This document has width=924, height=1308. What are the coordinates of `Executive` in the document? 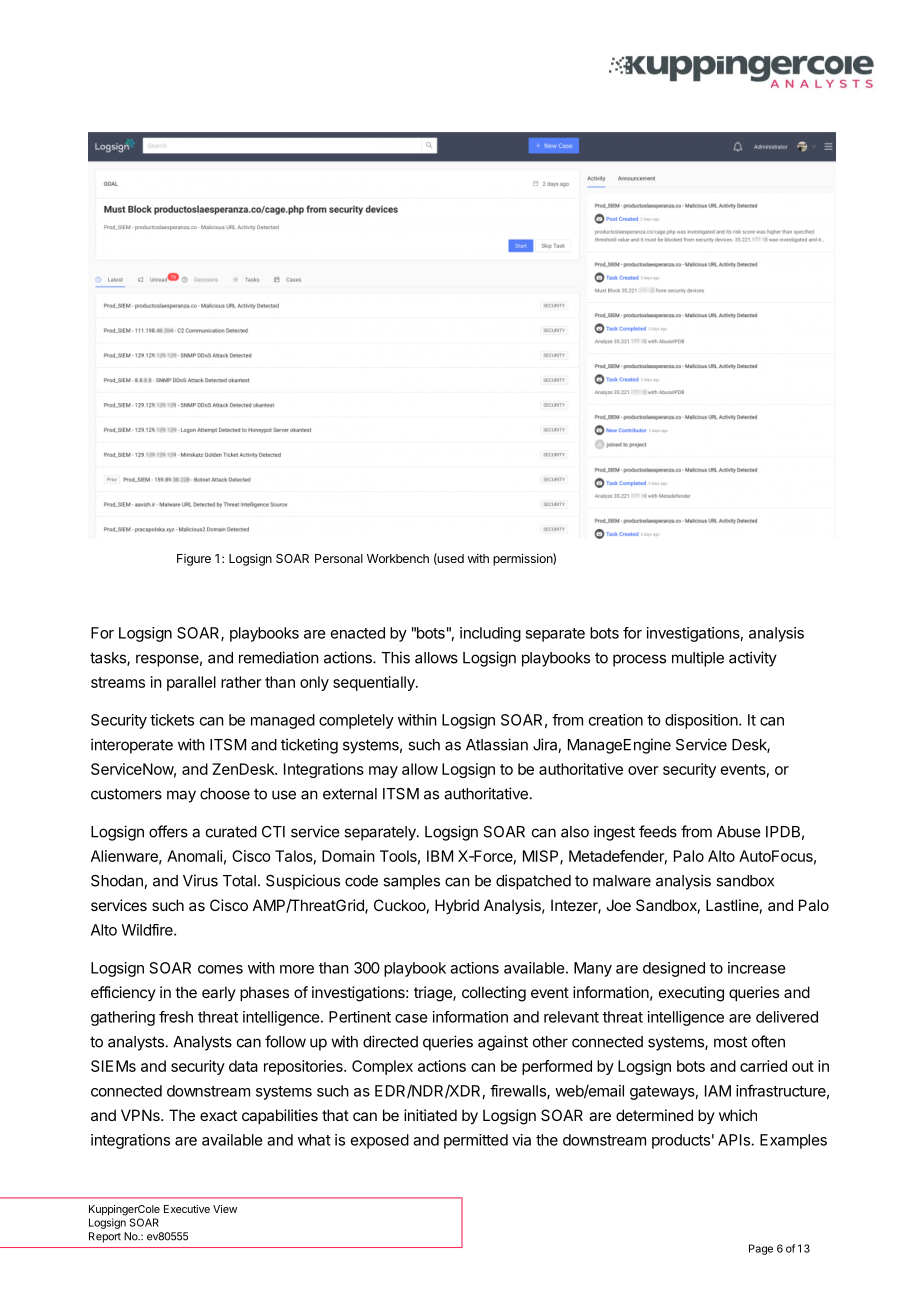 It's located at (187, 1209).
